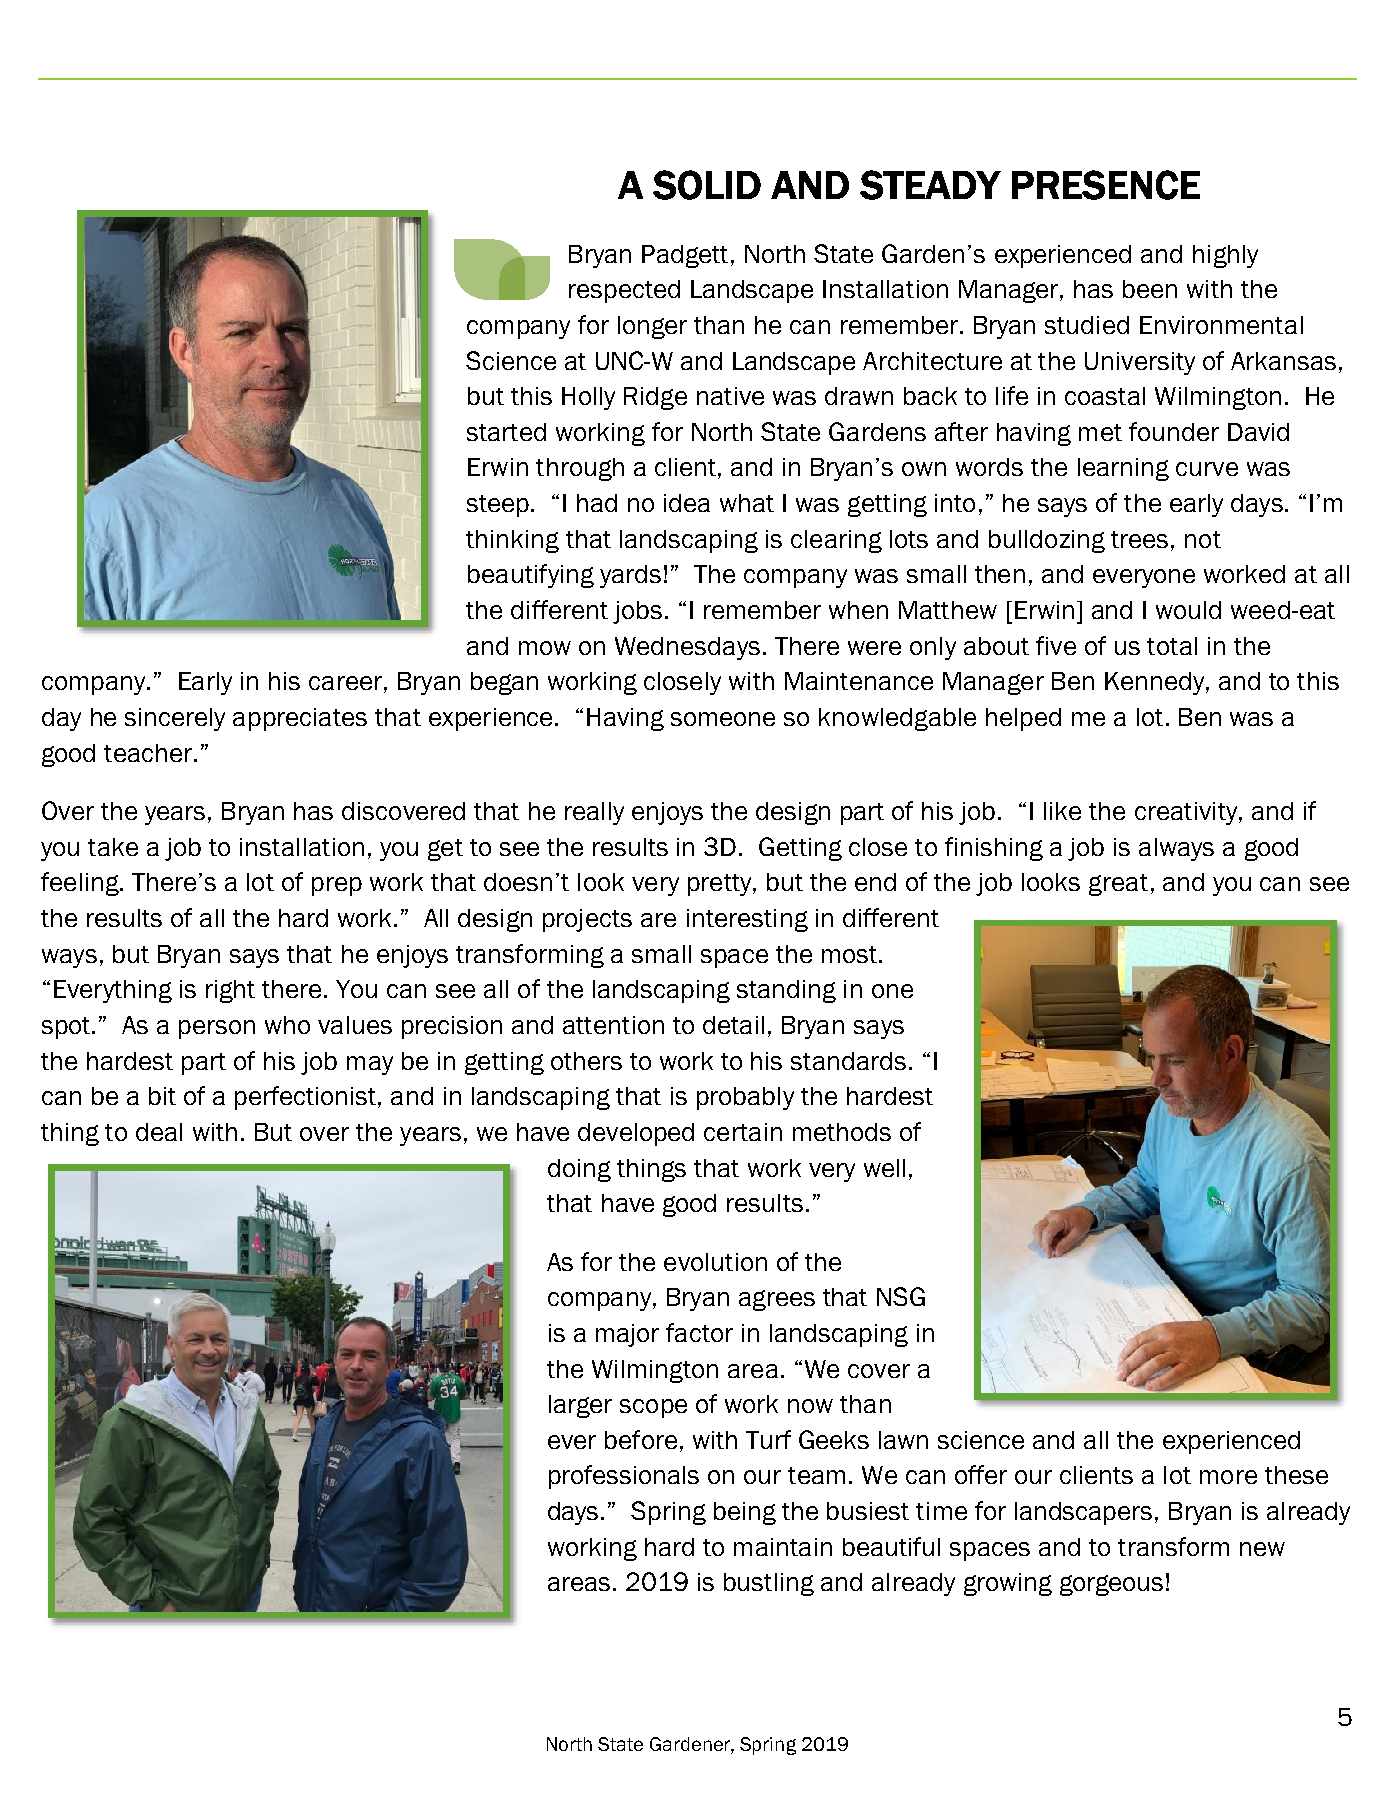 This image has width=1394, height=1804. What do you see at coordinates (175, 719) in the image?
I see `sincerely` at bounding box center [175, 719].
